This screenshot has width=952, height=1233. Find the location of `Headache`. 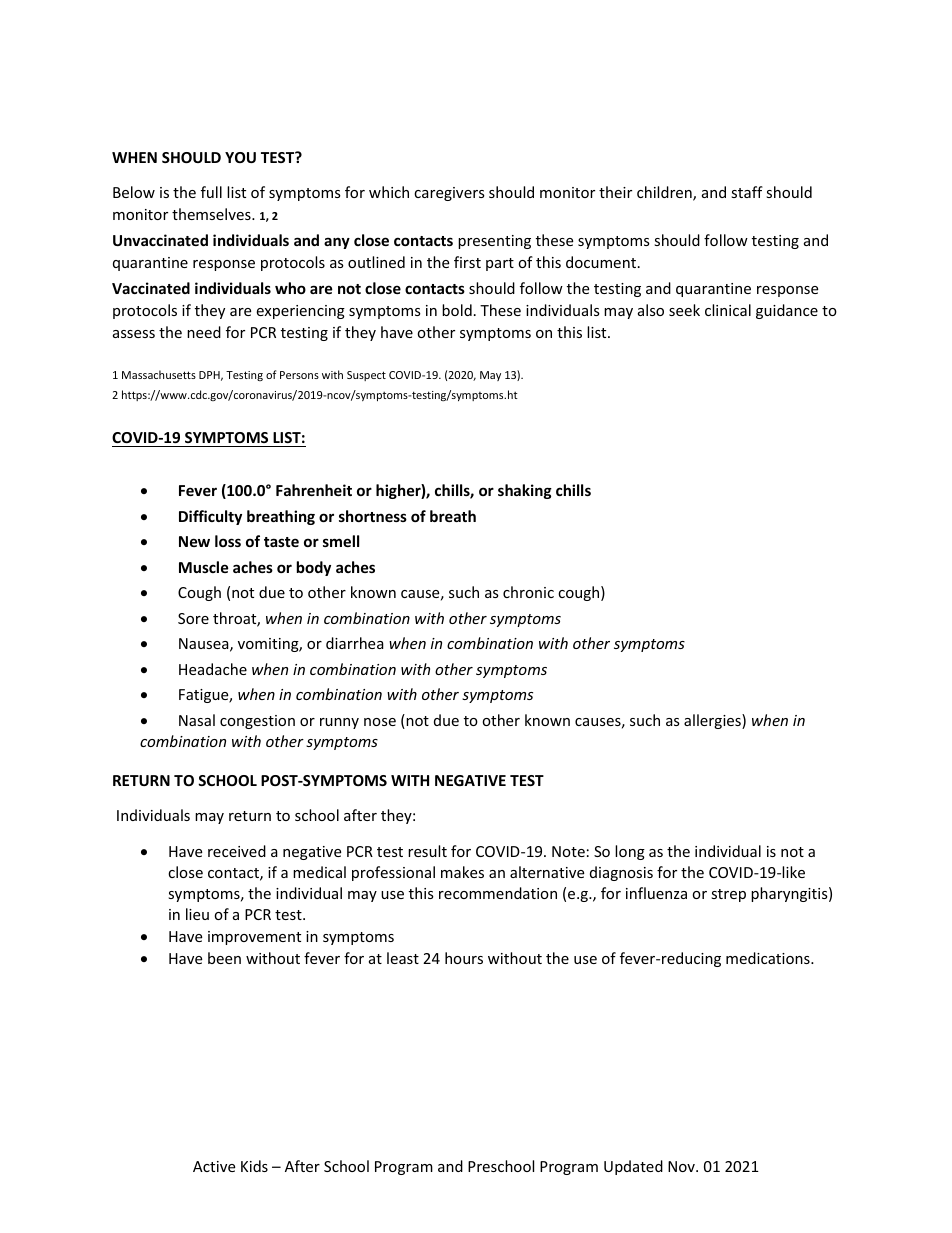

Headache is located at coordinates (213, 669).
